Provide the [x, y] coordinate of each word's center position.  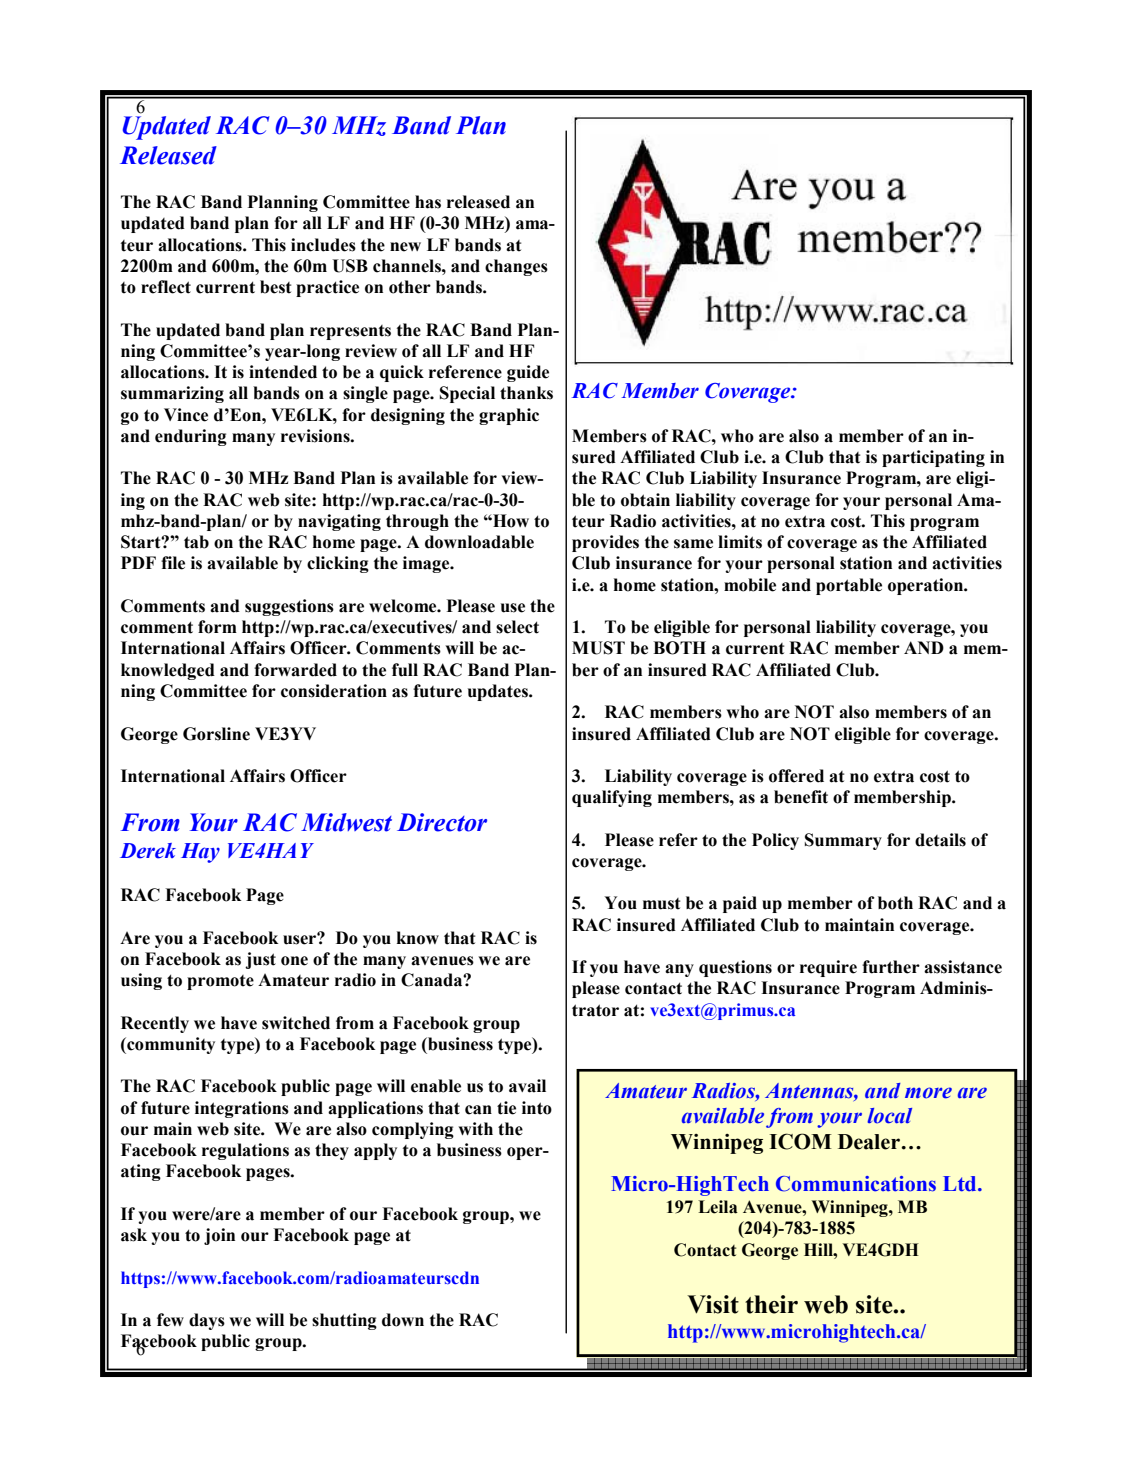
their [771, 1304]
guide [528, 373]
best [275, 287]
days [207, 1321]
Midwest [346, 822]
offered [796, 776]
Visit [713, 1304]
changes [516, 267]
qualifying [612, 798]
